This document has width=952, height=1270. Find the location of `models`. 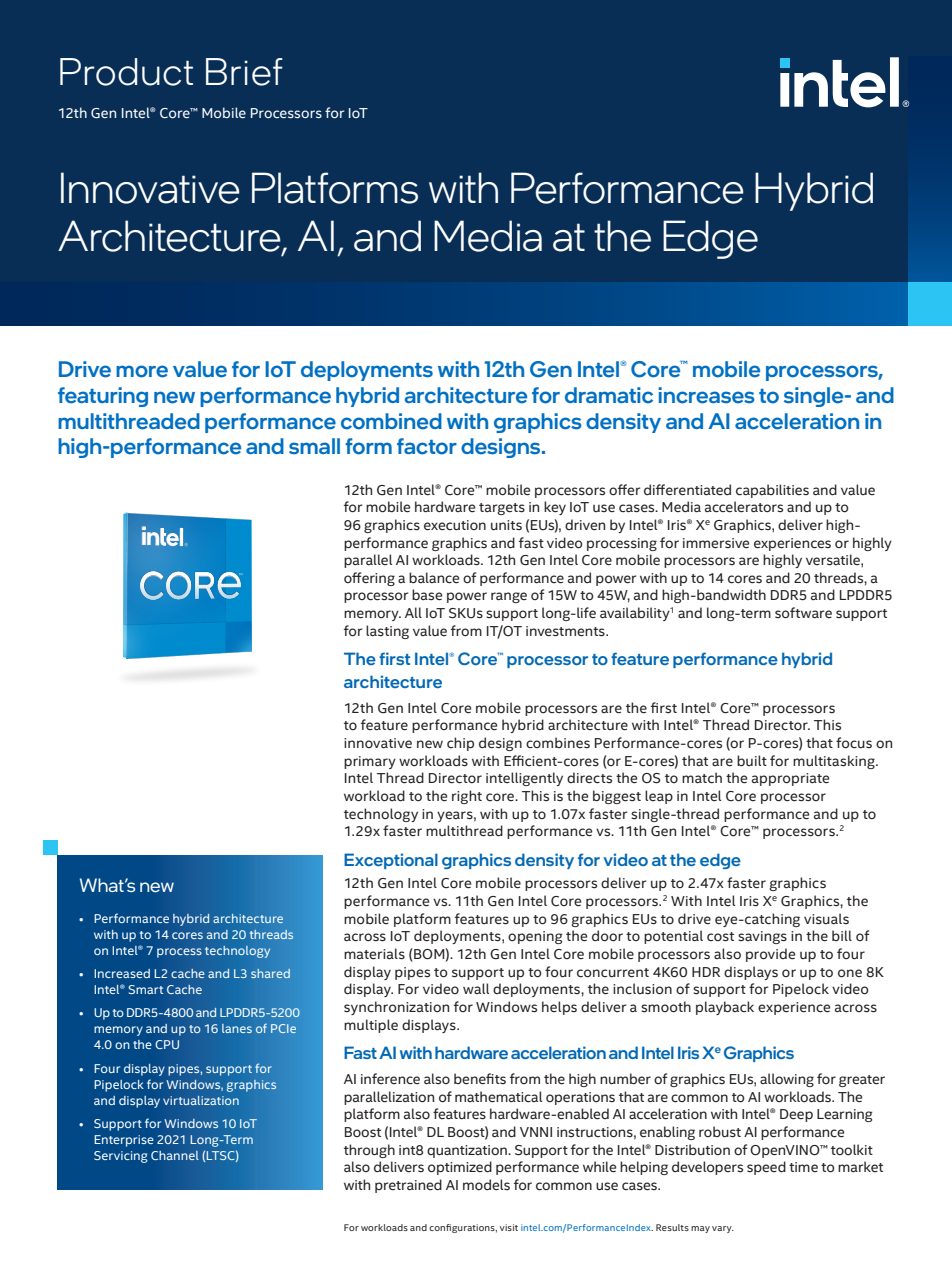

models is located at coordinates (486, 1185).
